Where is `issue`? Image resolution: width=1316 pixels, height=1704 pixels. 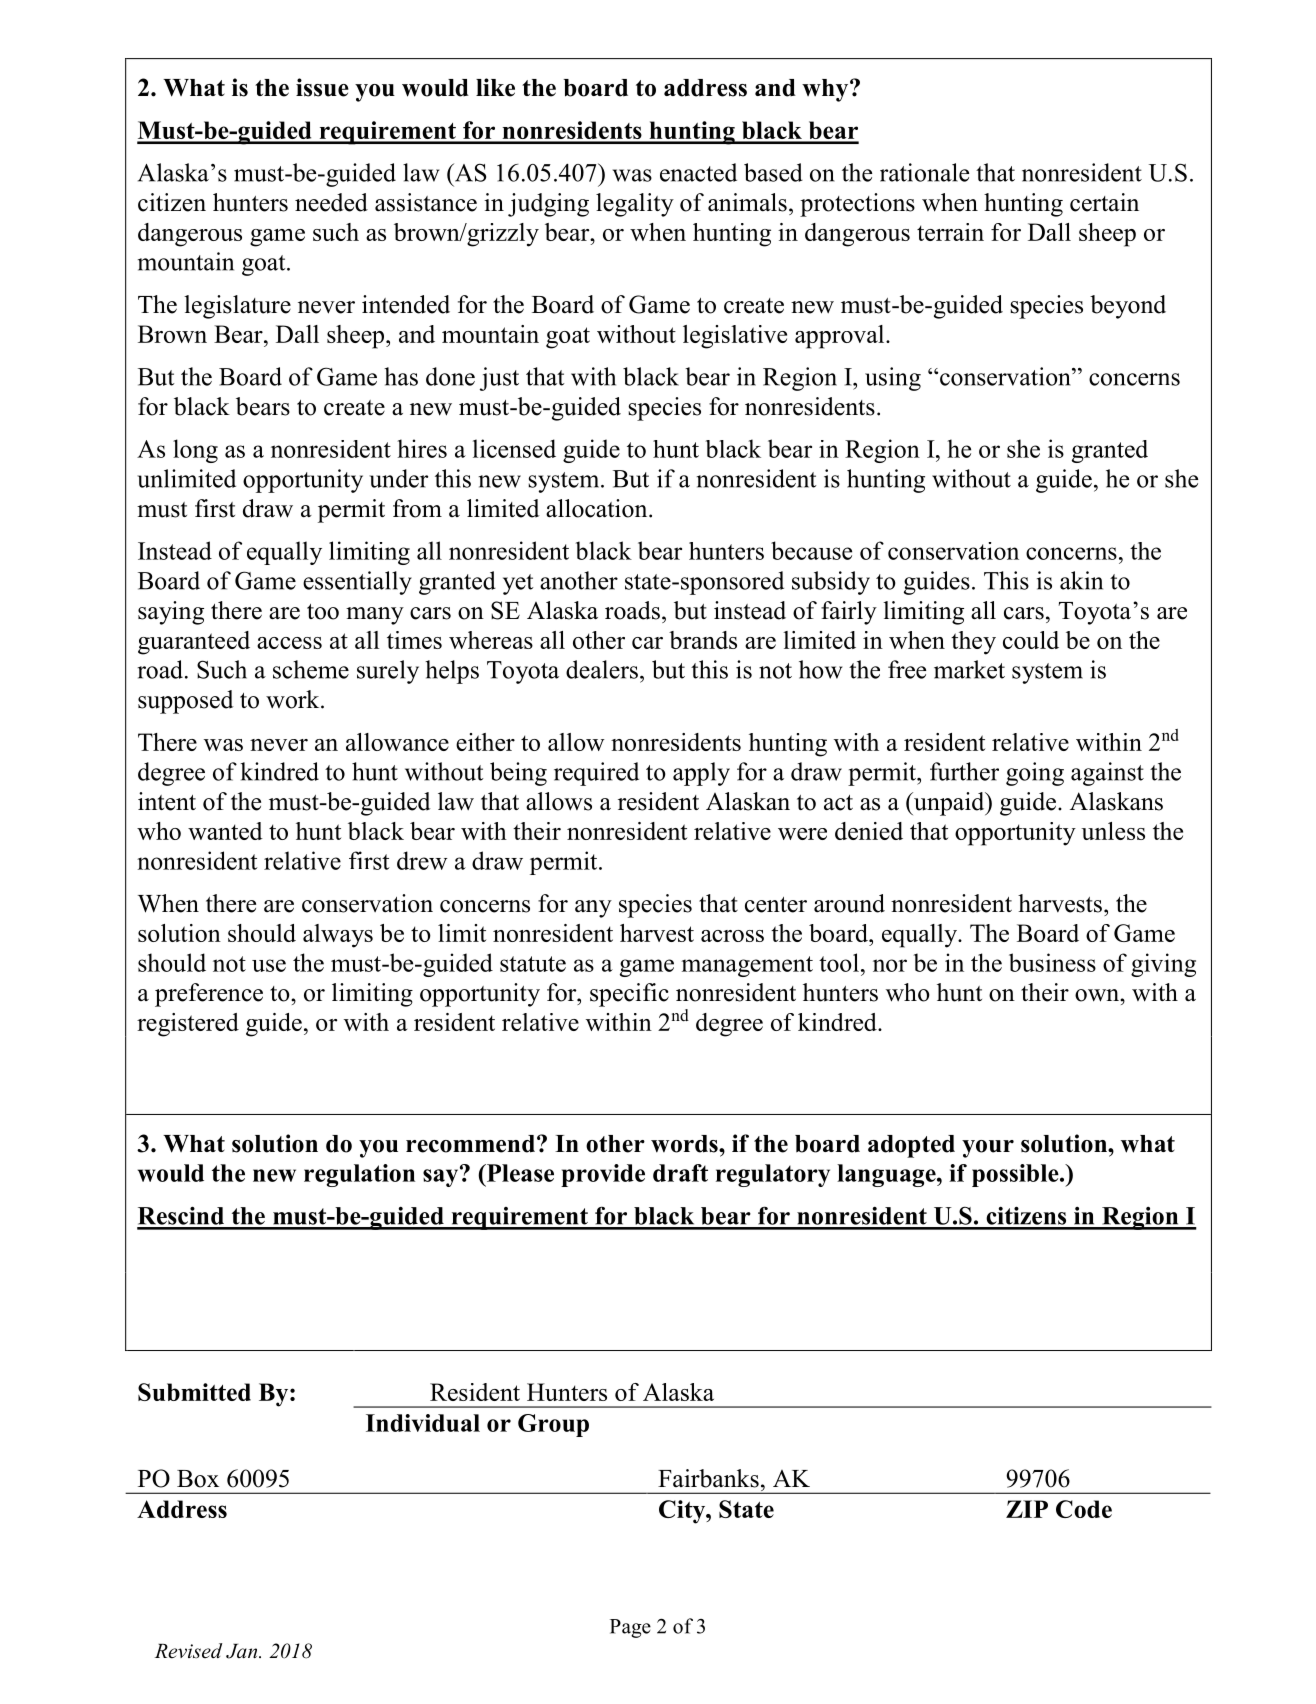
issue is located at coordinates (322, 87).
